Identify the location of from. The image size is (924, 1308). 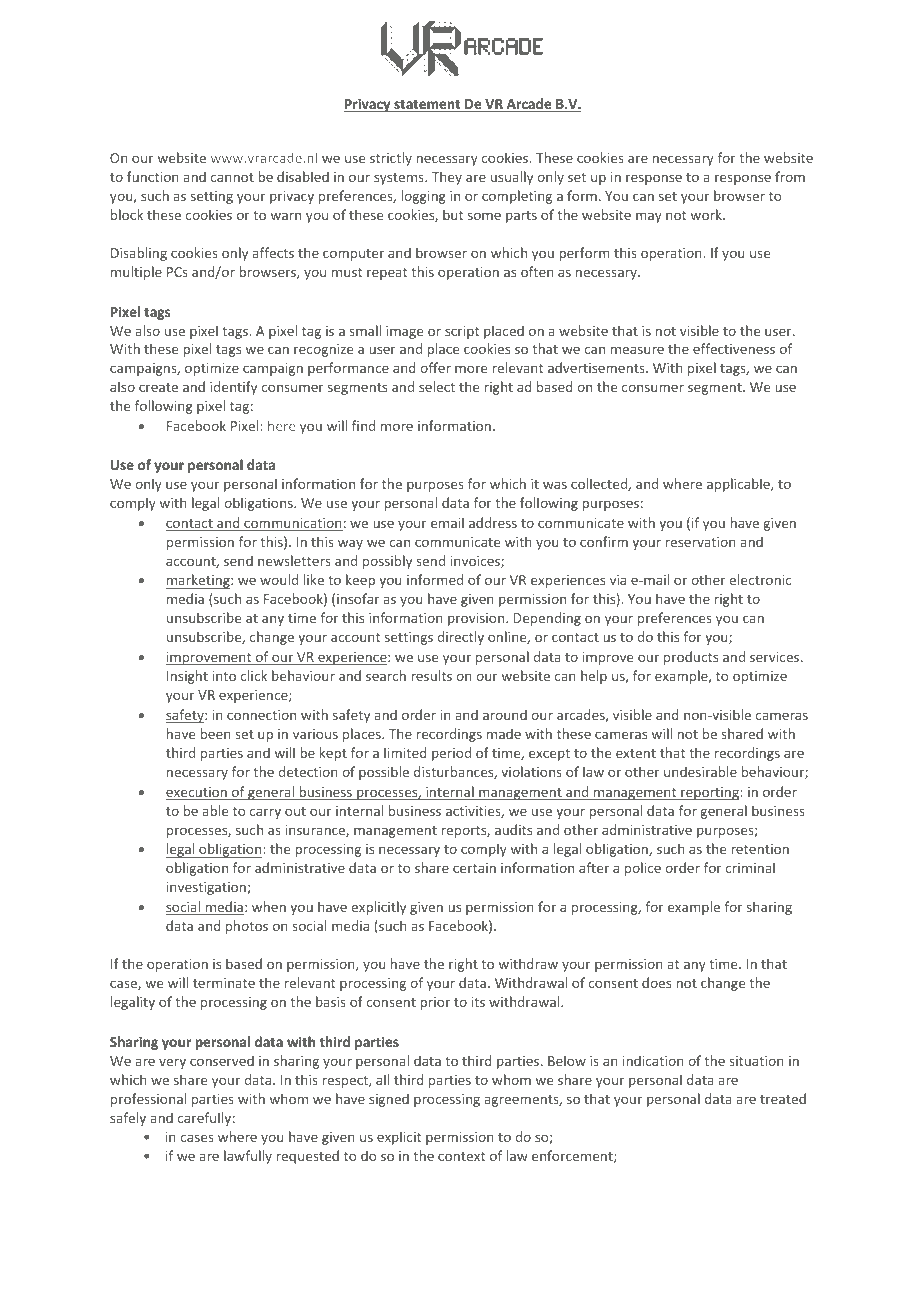
(790, 176).
